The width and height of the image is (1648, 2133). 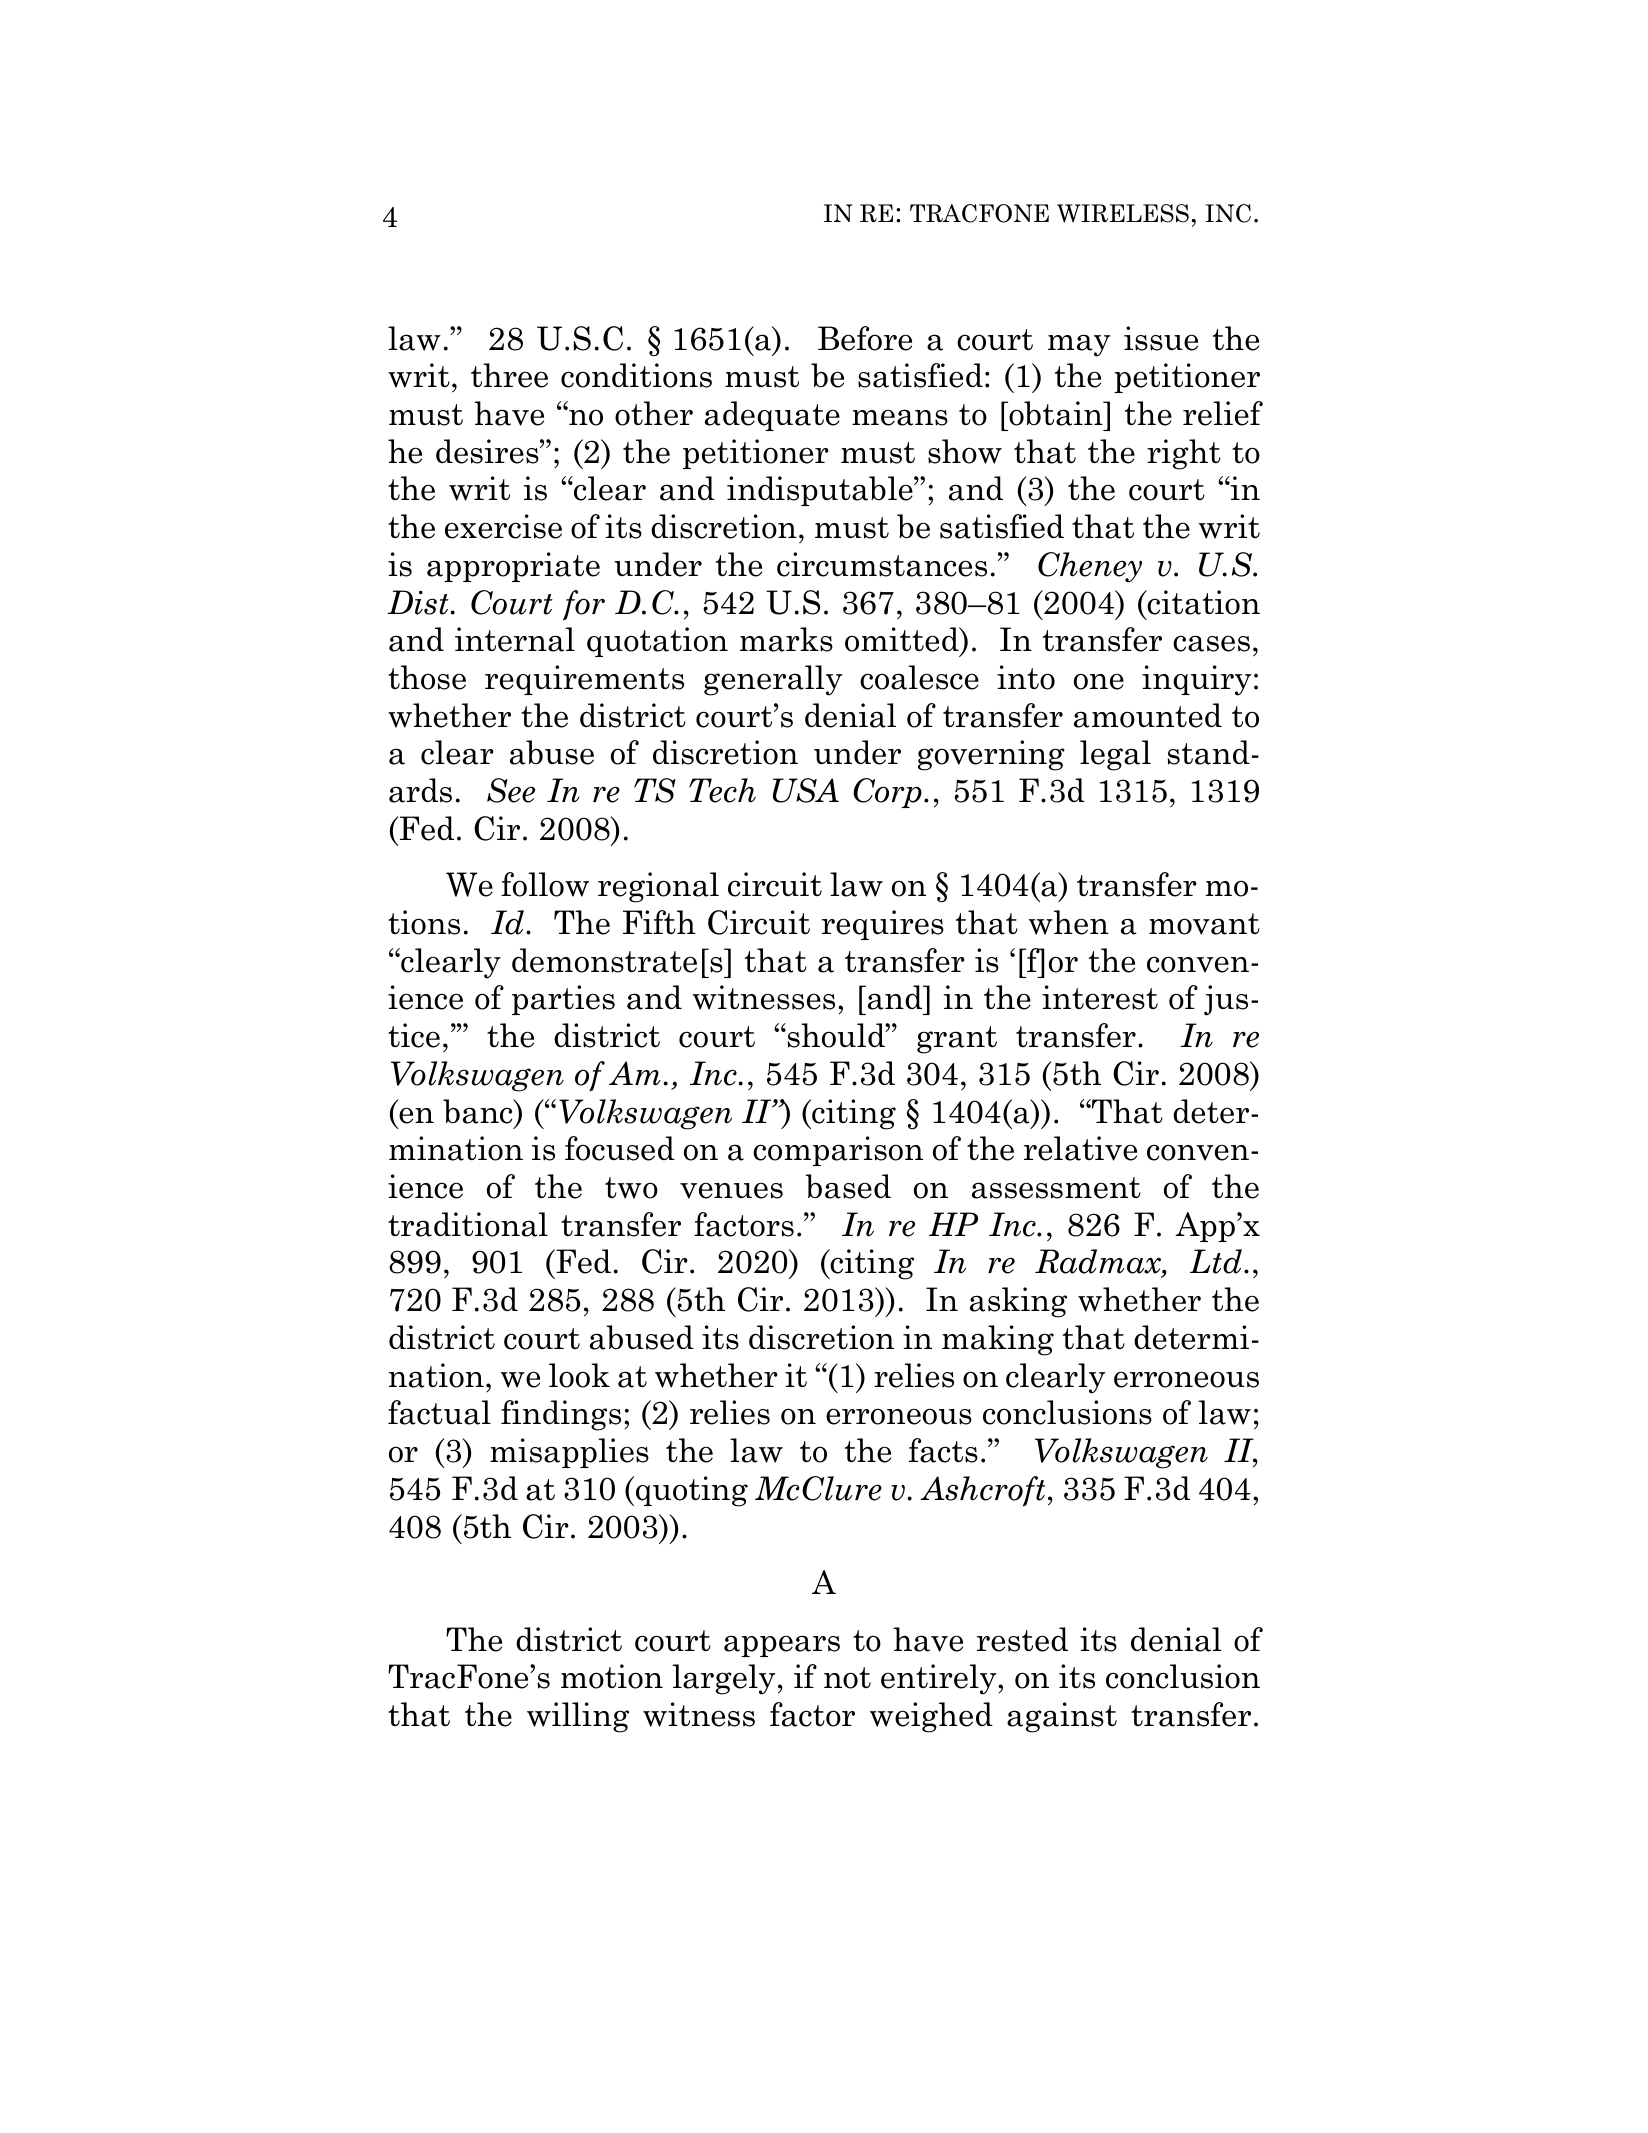 What do you see at coordinates (1100, 997) in the image?
I see `interest` at bounding box center [1100, 997].
